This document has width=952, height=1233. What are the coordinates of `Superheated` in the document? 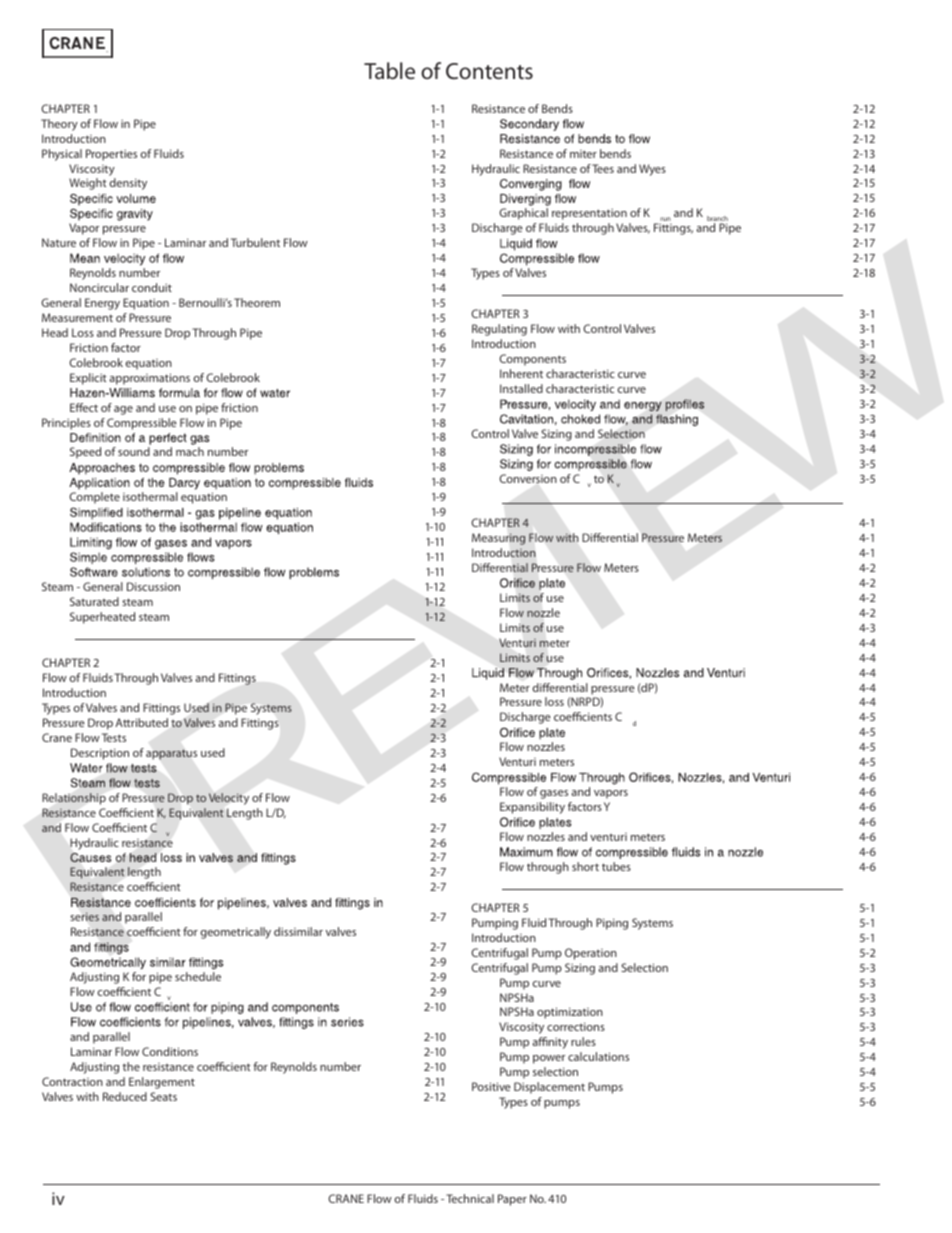 It's located at (102, 618).
